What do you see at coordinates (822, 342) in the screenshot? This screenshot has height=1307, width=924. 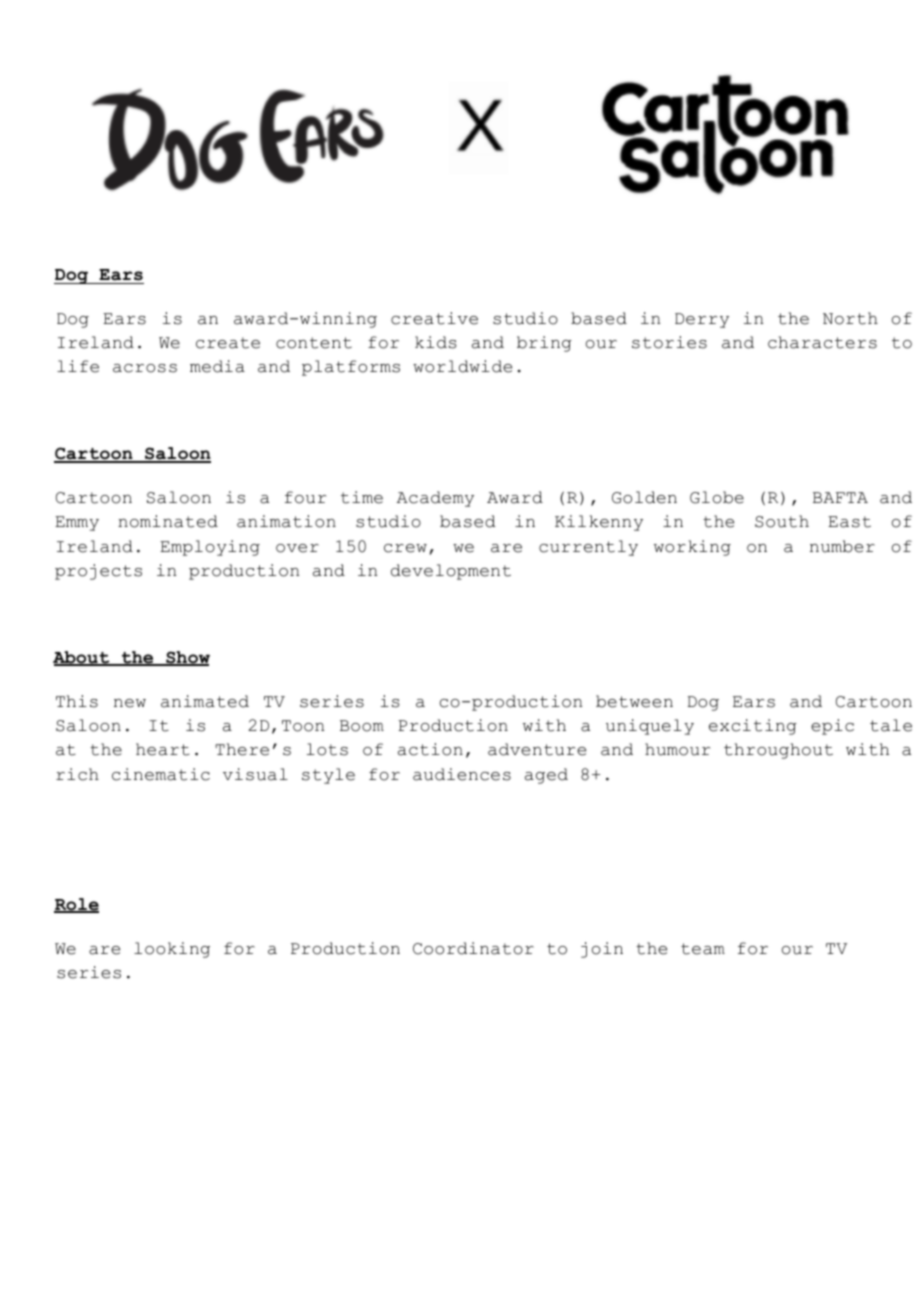 I see `characters` at bounding box center [822, 342].
